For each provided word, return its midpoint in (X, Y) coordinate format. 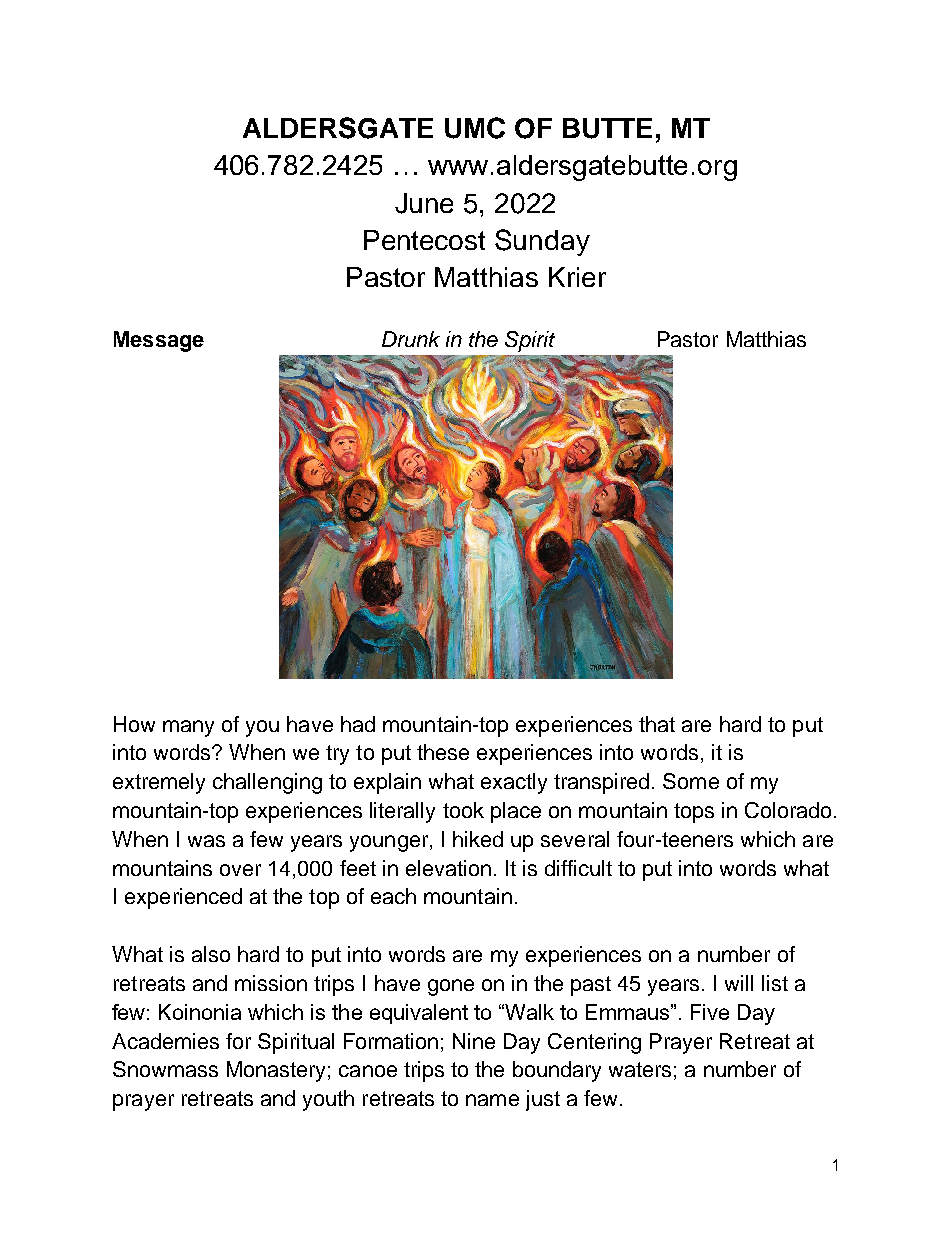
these (443, 752)
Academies (165, 1041)
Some (691, 781)
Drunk (411, 339)
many (188, 728)
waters (640, 1069)
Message (159, 341)
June (424, 203)
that (657, 724)
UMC (475, 128)
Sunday (542, 242)
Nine (474, 1041)
